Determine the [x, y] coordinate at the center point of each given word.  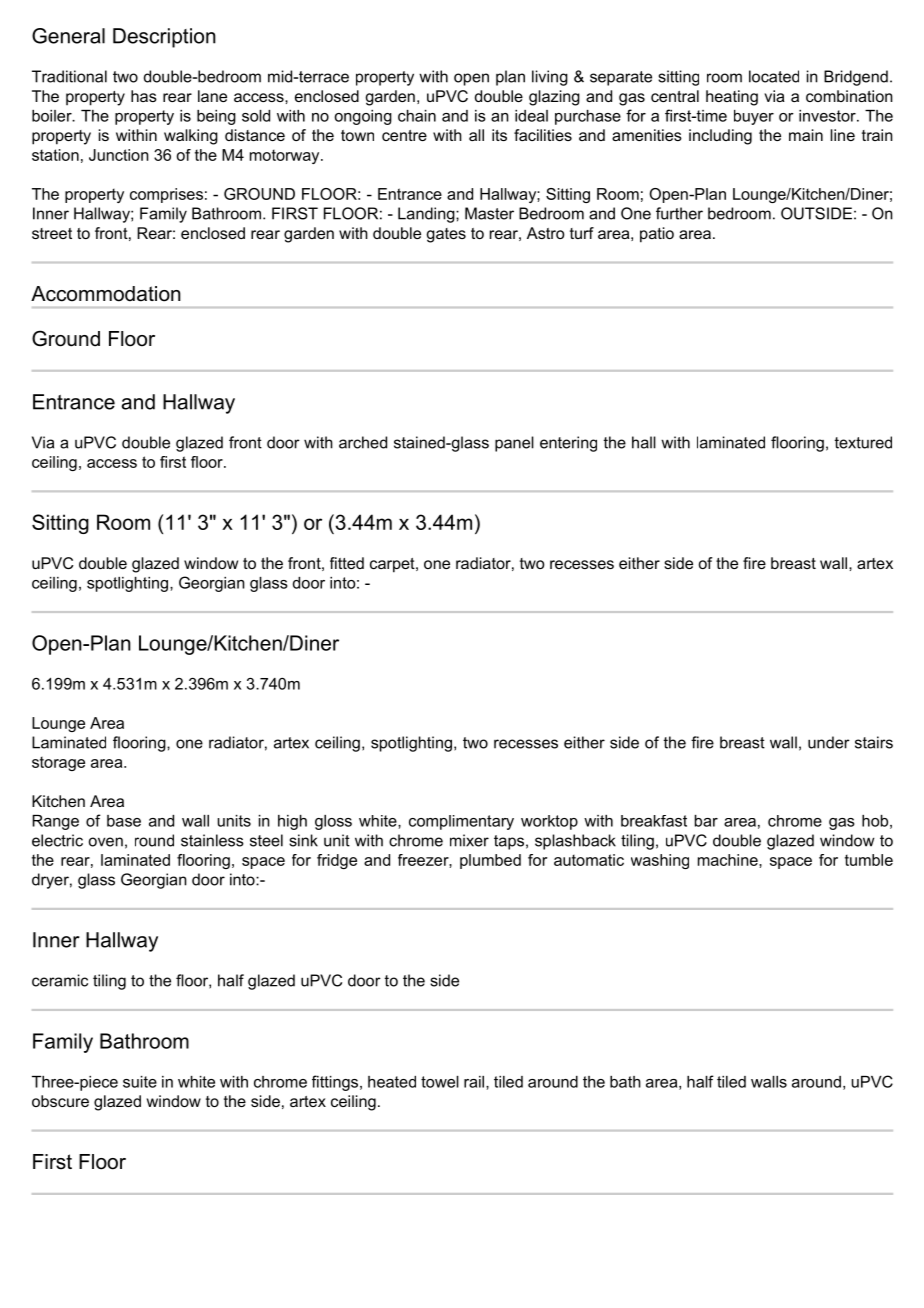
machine [729, 860]
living [550, 78]
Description [164, 38]
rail [475, 1082]
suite [140, 1082]
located [774, 76]
